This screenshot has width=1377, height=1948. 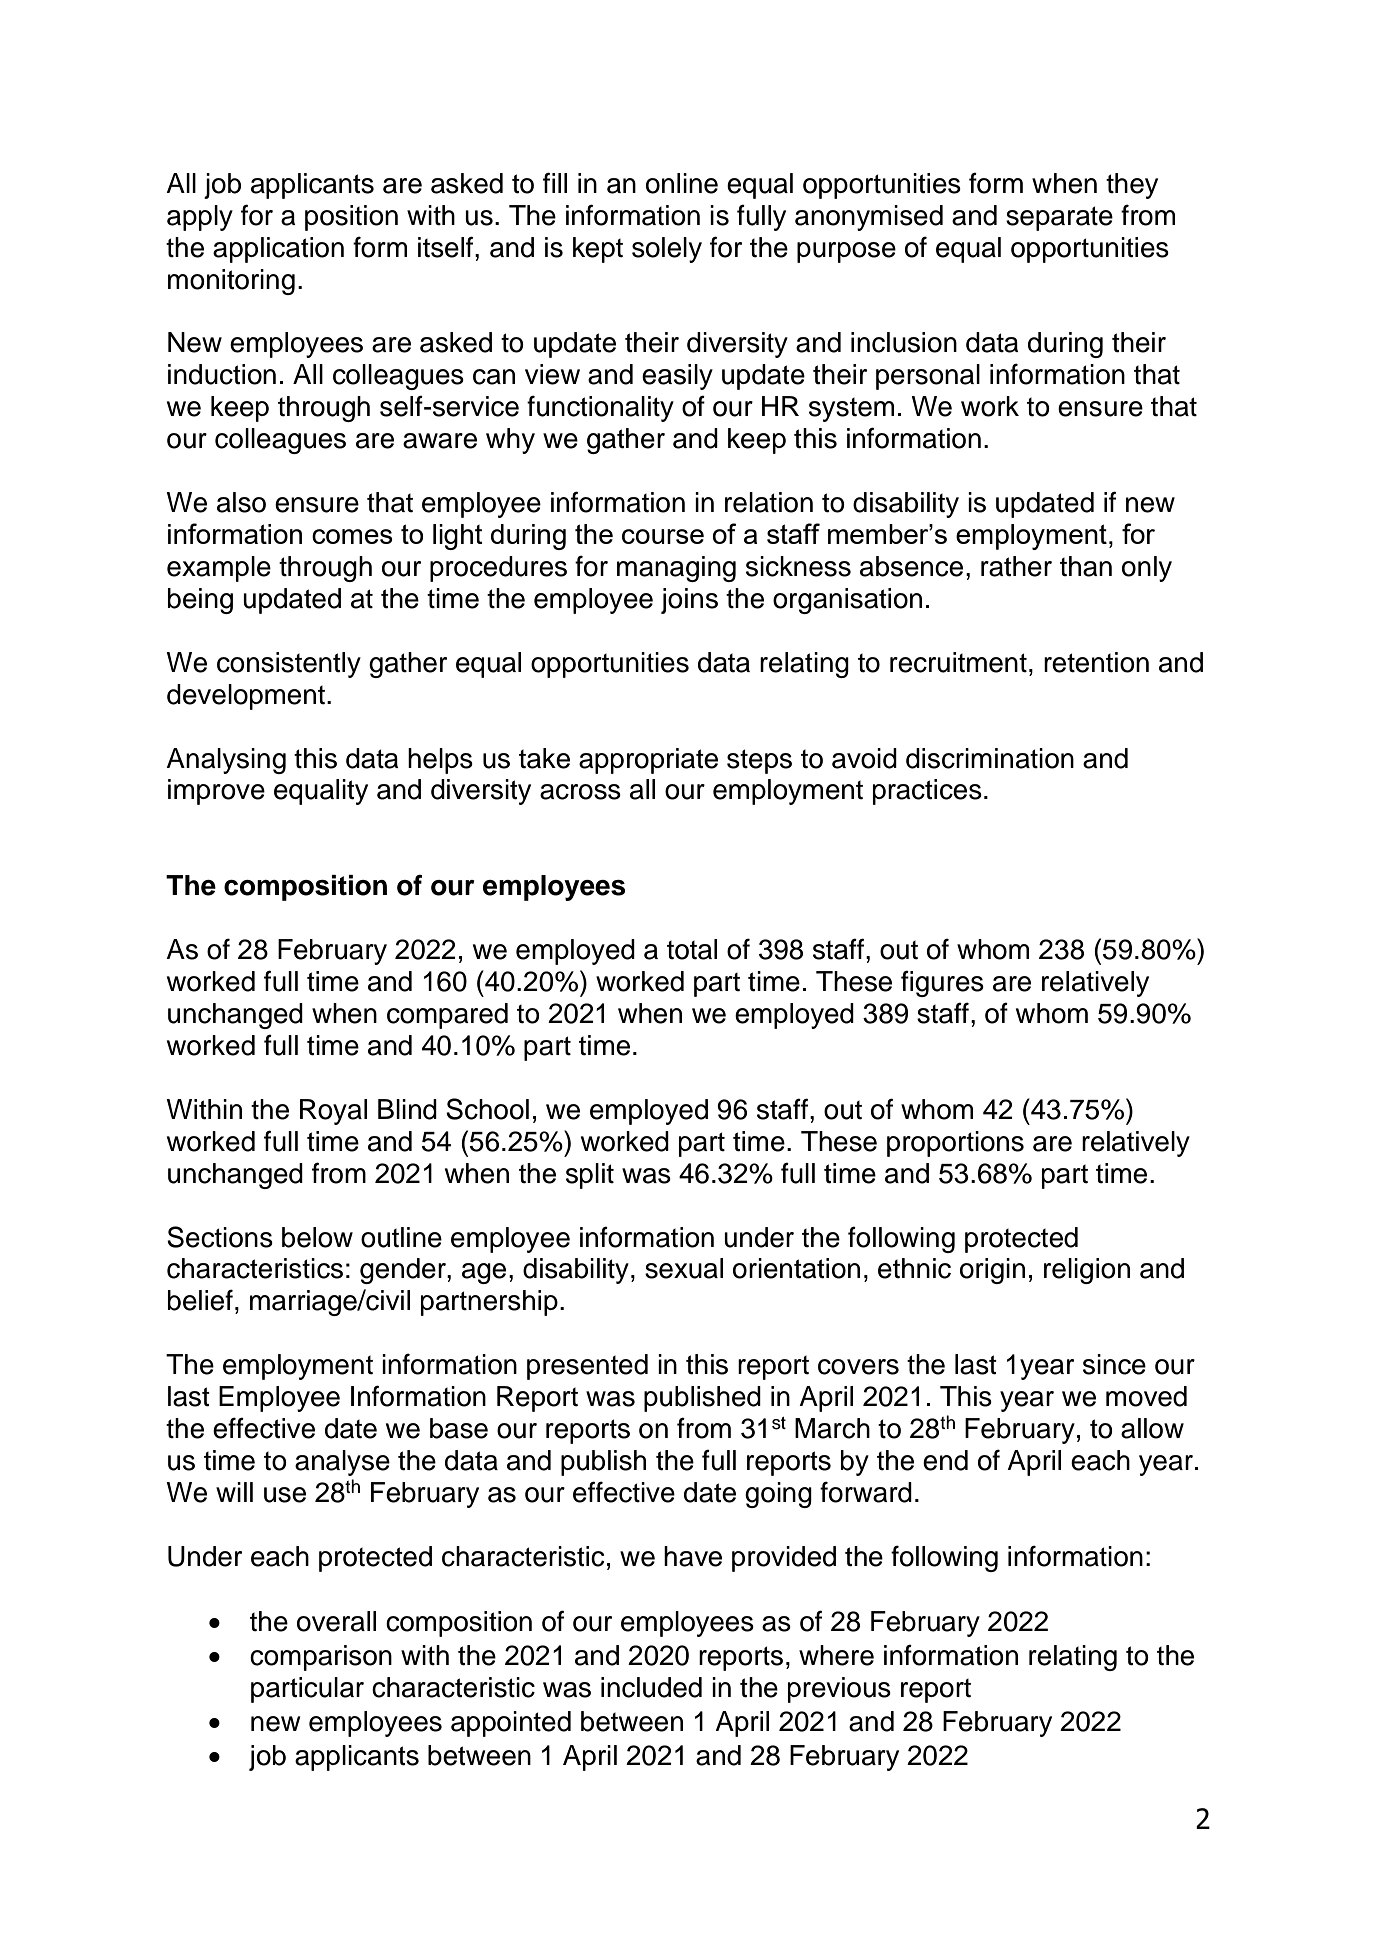 What do you see at coordinates (1059, 218) in the screenshot?
I see `separate` at bounding box center [1059, 218].
